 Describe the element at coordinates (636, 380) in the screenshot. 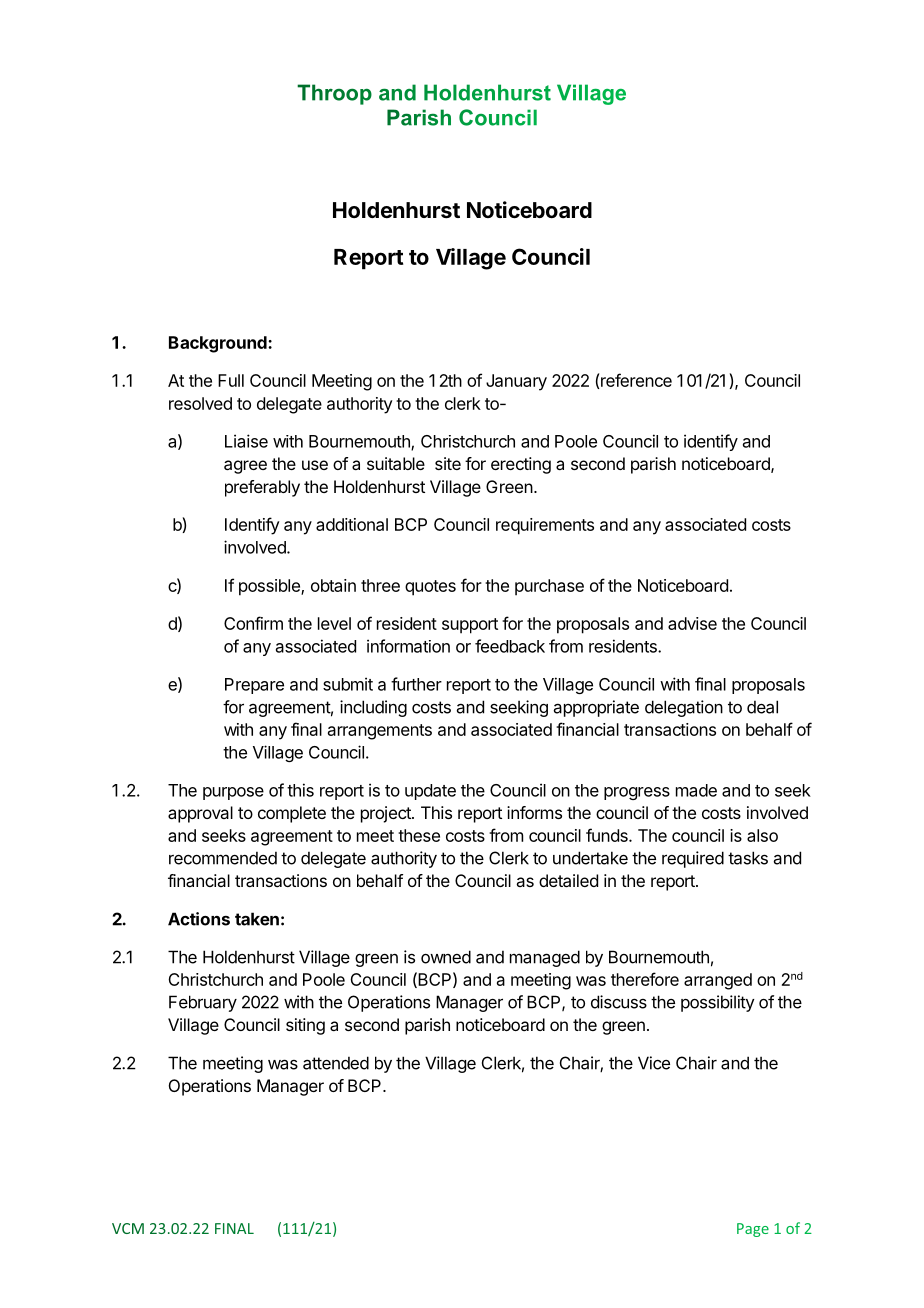

I see `reference` at that location.
